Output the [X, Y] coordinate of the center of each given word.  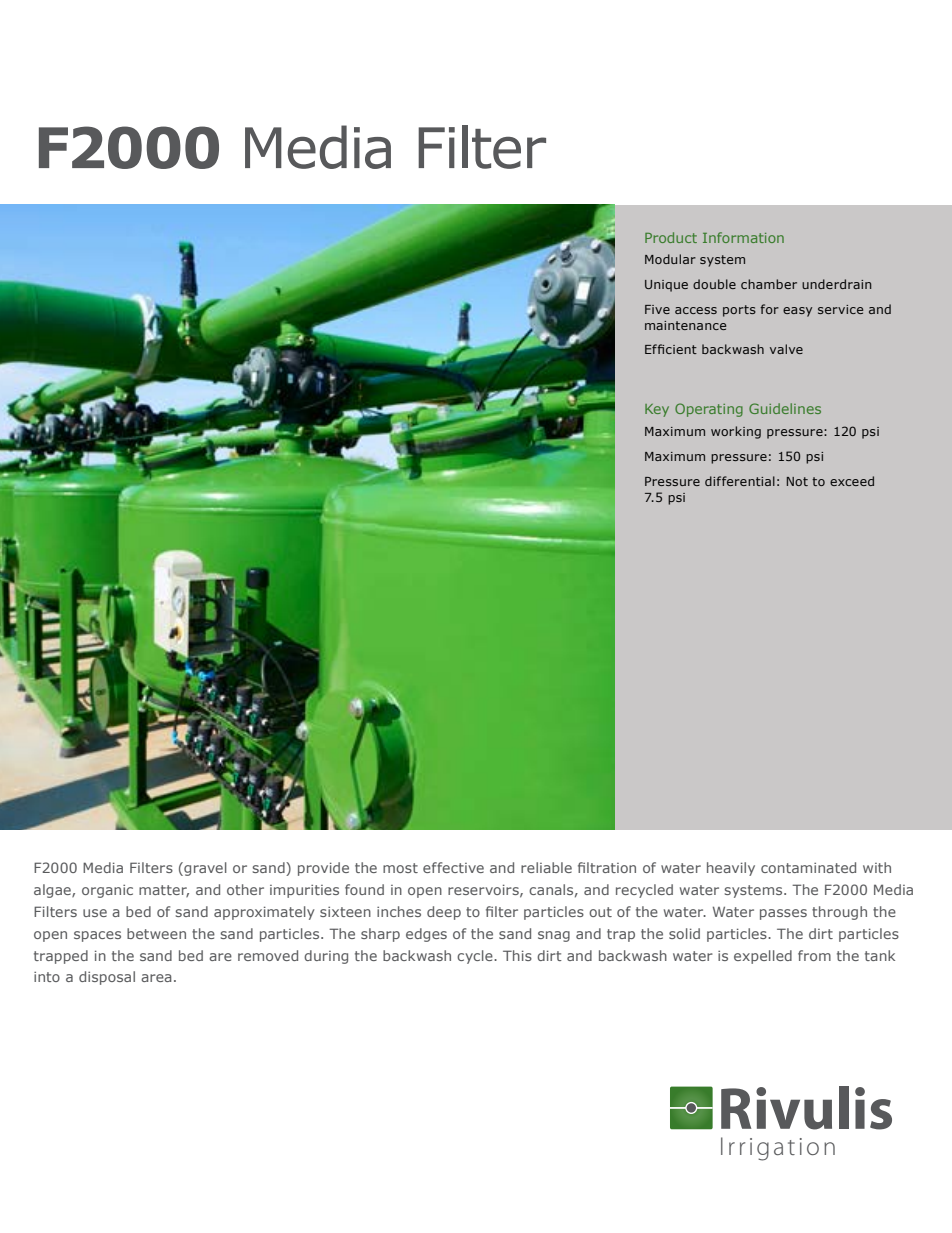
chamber [769, 284]
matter [164, 891]
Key [657, 410]
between [156, 933]
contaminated [808, 867]
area [156, 978]
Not [797, 481]
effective [453, 867]
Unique [666, 286]
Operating [709, 410]
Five [657, 309]
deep [444, 913]
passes [783, 914]
